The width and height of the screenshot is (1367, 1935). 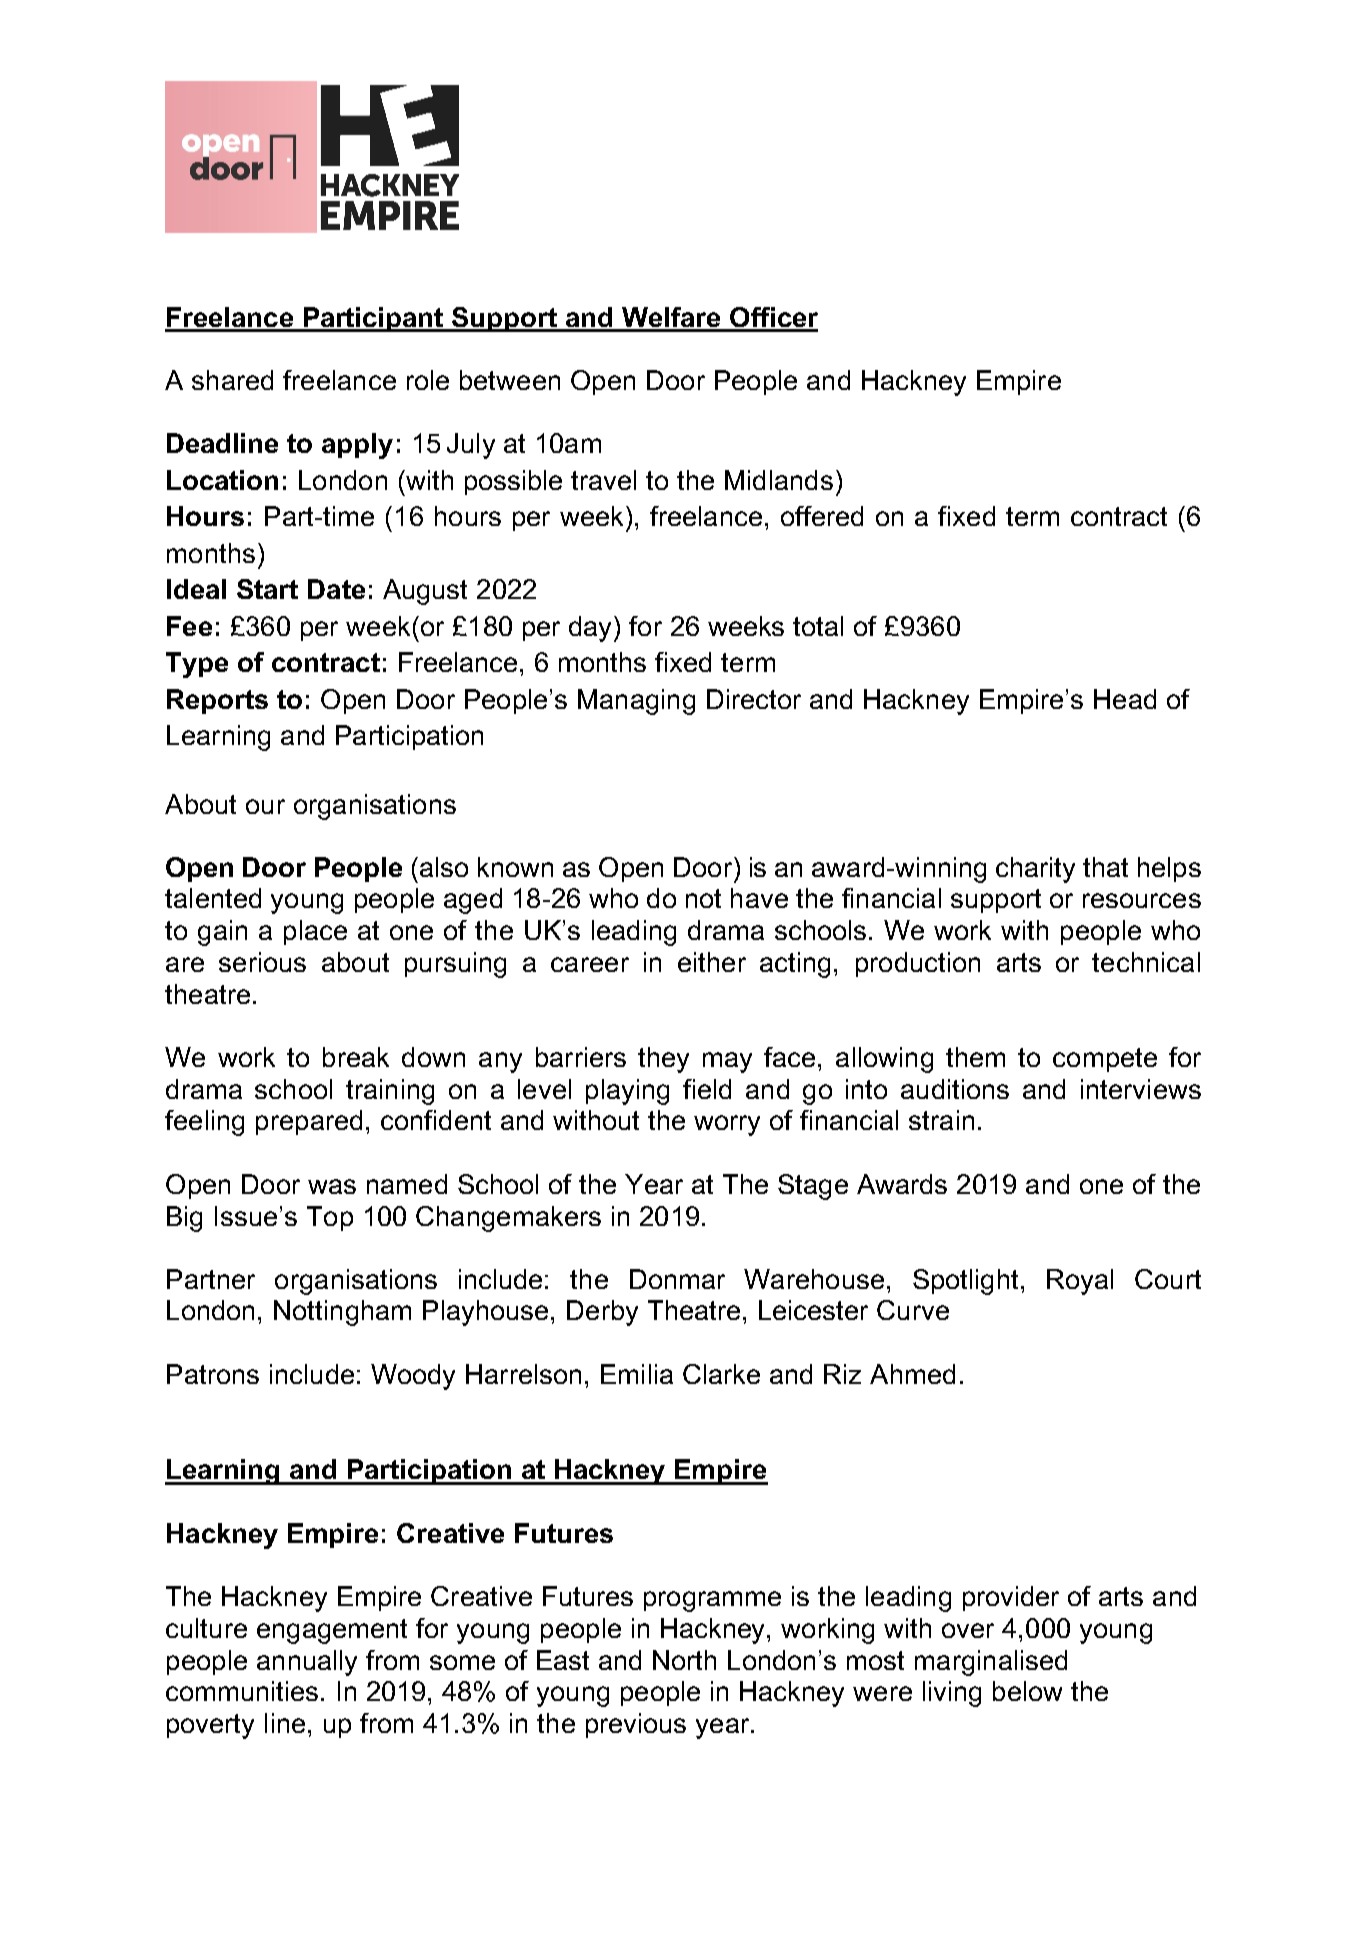 What do you see at coordinates (1125, 699) in the screenshot?
I see `Head` at bounding box center [1125, 699].
